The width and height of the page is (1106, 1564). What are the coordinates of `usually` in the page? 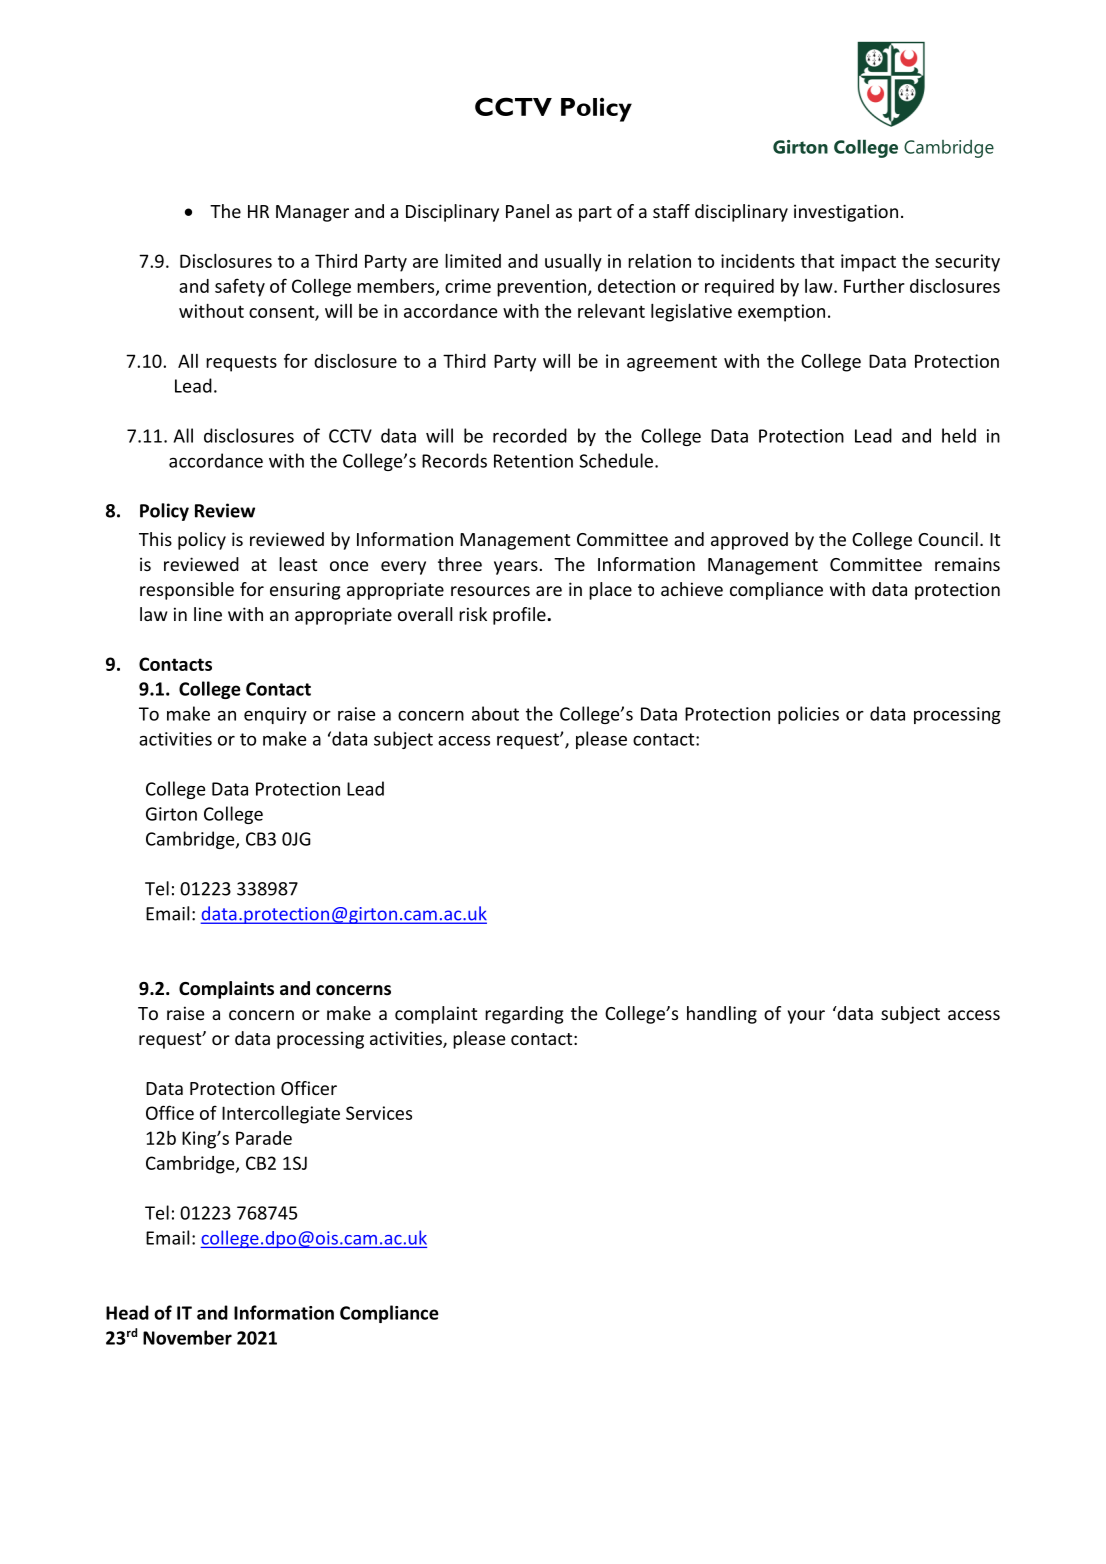 It's located at (573, 263).
